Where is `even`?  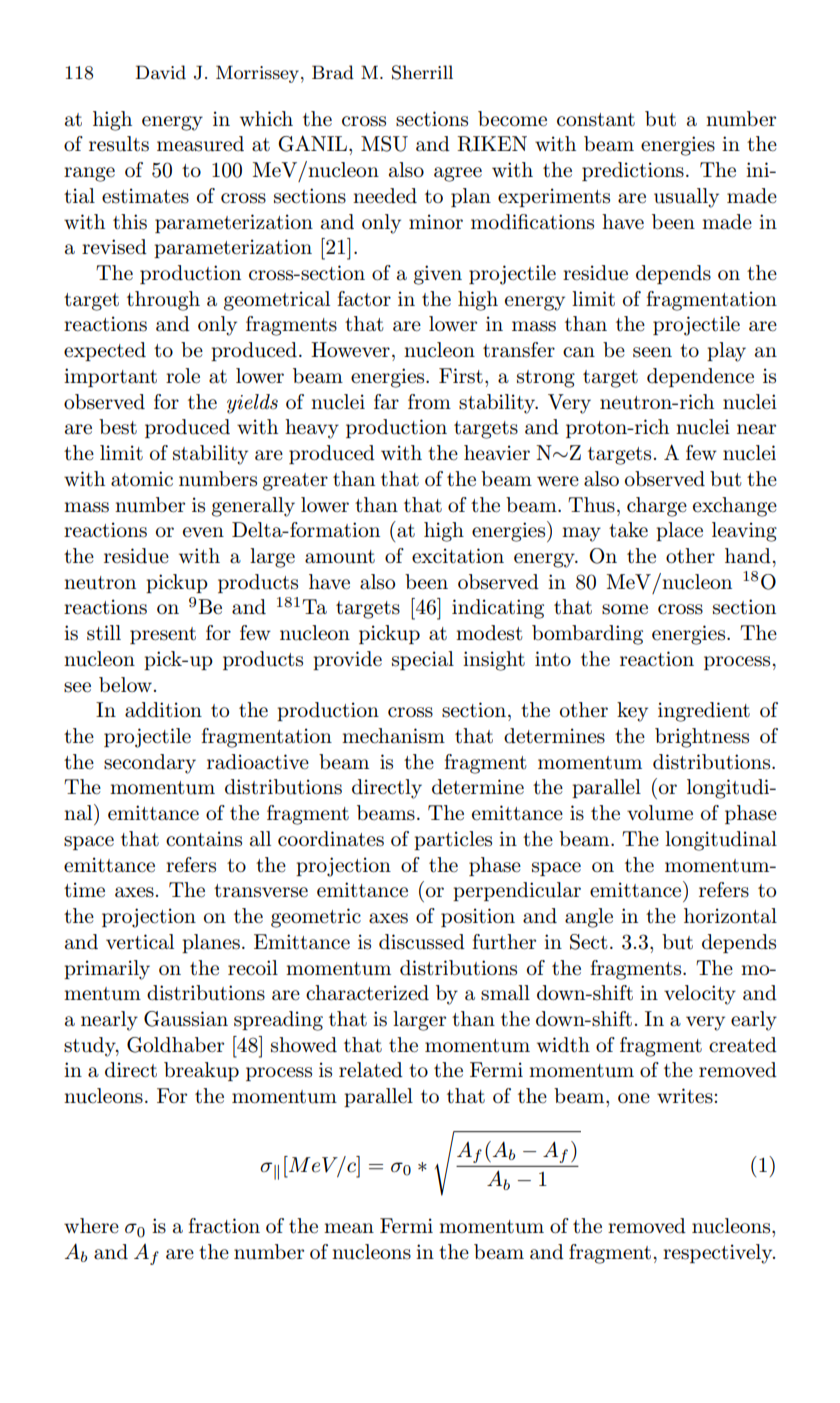 even is located at coordinates (203, 532).
